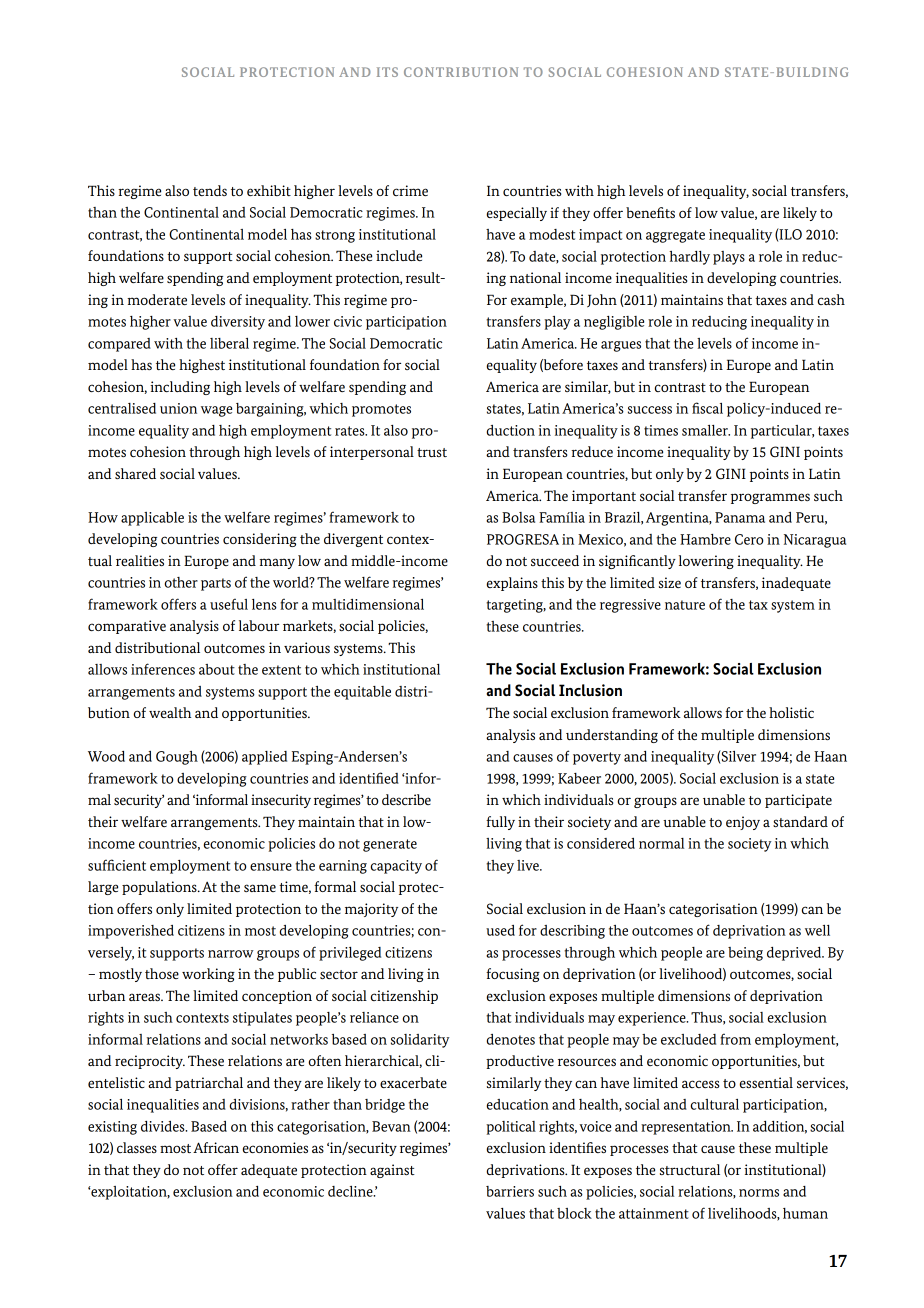  What do you see at coordinates (216, 1147) in the screenshot?
I see `African` at bounding box center [216, 1147].
